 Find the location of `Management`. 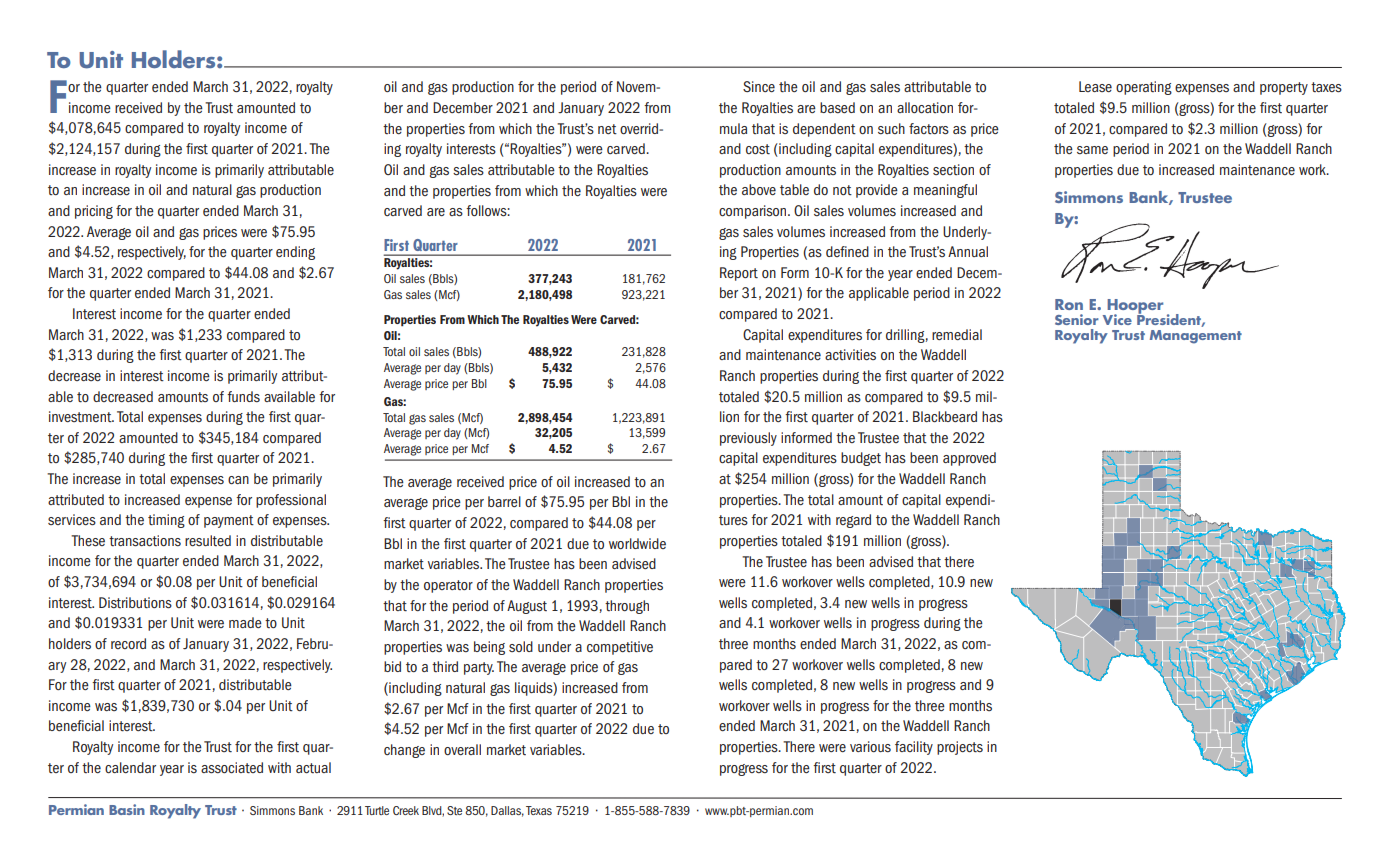

Management is located at coordinates (1196, 337).
